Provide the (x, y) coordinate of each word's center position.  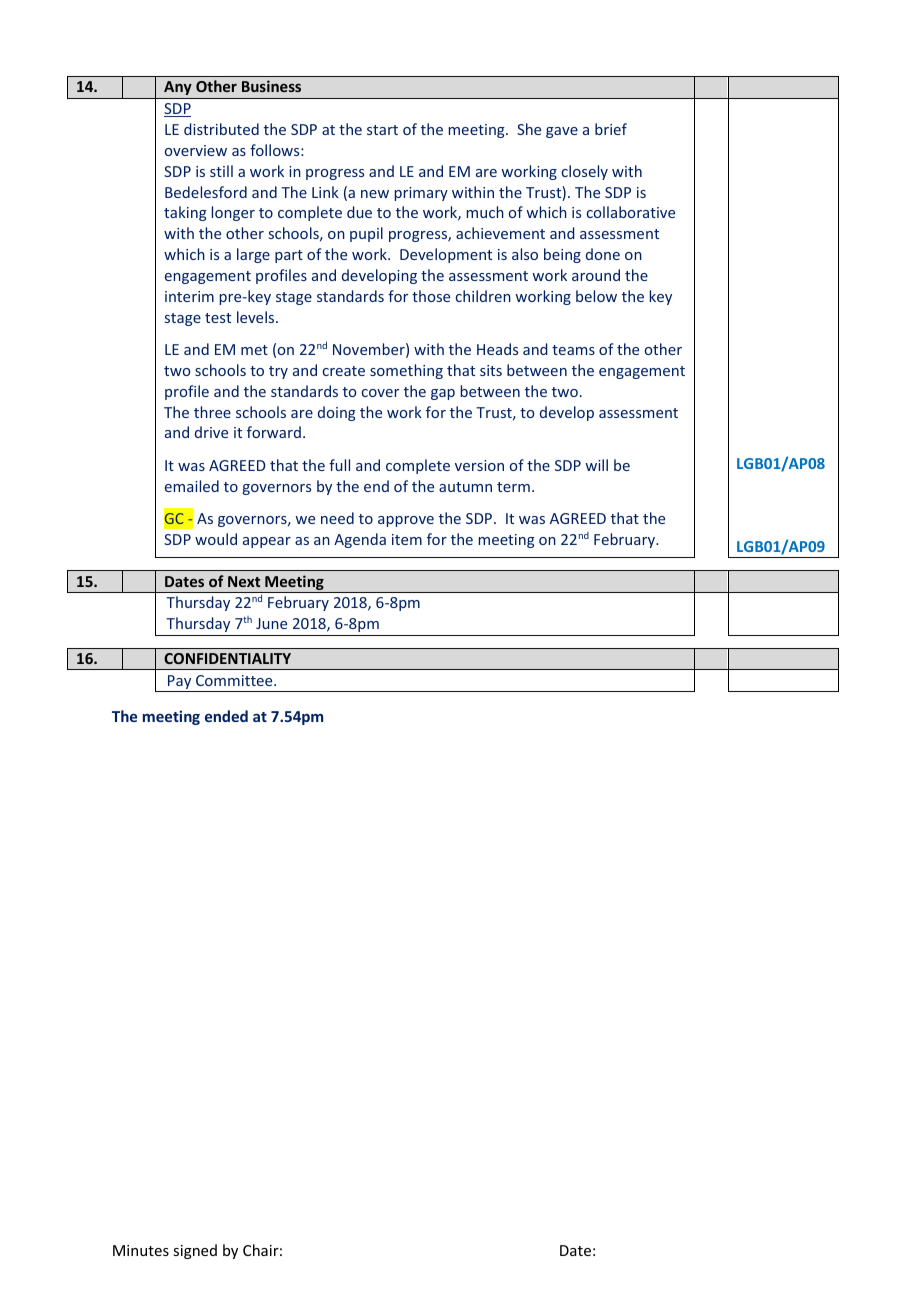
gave (562, 132)
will (597, 465)
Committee (235, 680)
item (407, 539)
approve (406, 521)
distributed (221, 129)
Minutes (141, 1250)
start (382, 130)
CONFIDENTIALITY (227, 658)
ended (226, 716)
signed (195, 1251)
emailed (192, 486)
